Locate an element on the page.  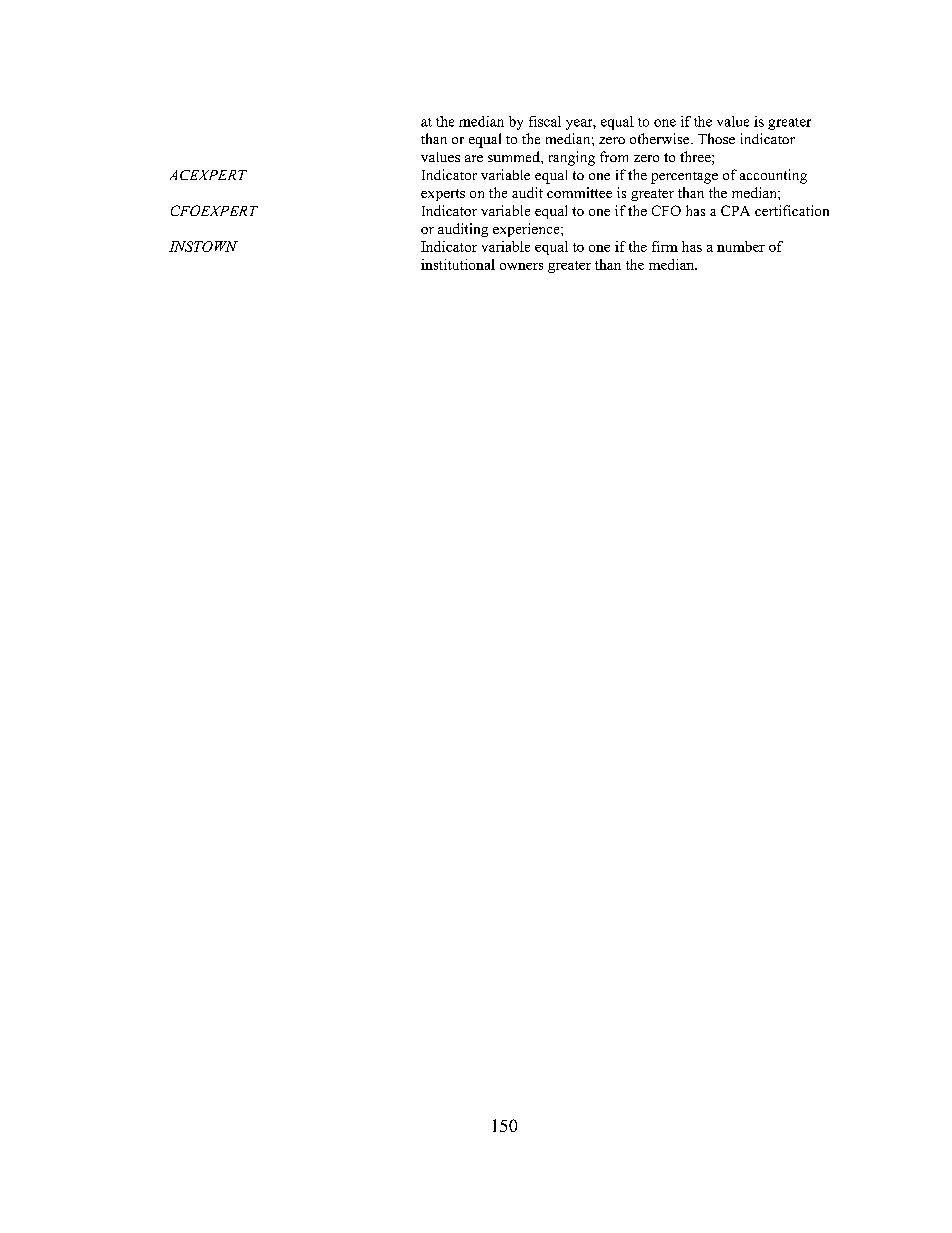
accounting is located at coordinates (773, 176).
